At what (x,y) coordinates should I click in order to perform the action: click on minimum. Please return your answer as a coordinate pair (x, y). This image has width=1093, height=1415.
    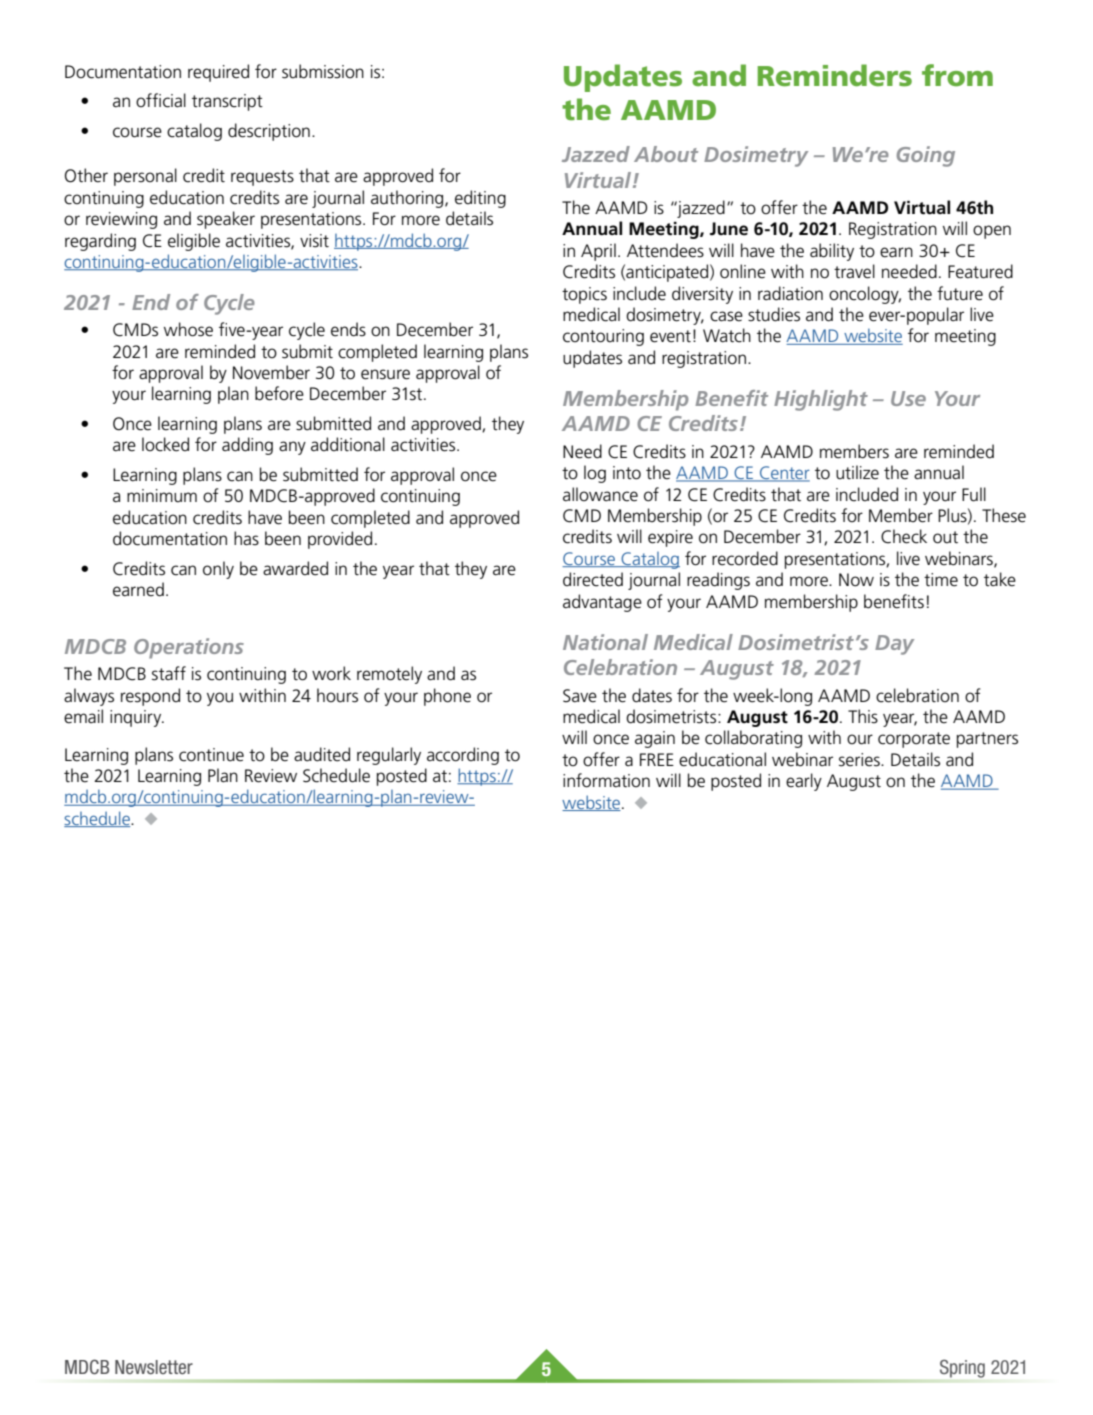
    Looking at the image, I should click on (162, 496).
